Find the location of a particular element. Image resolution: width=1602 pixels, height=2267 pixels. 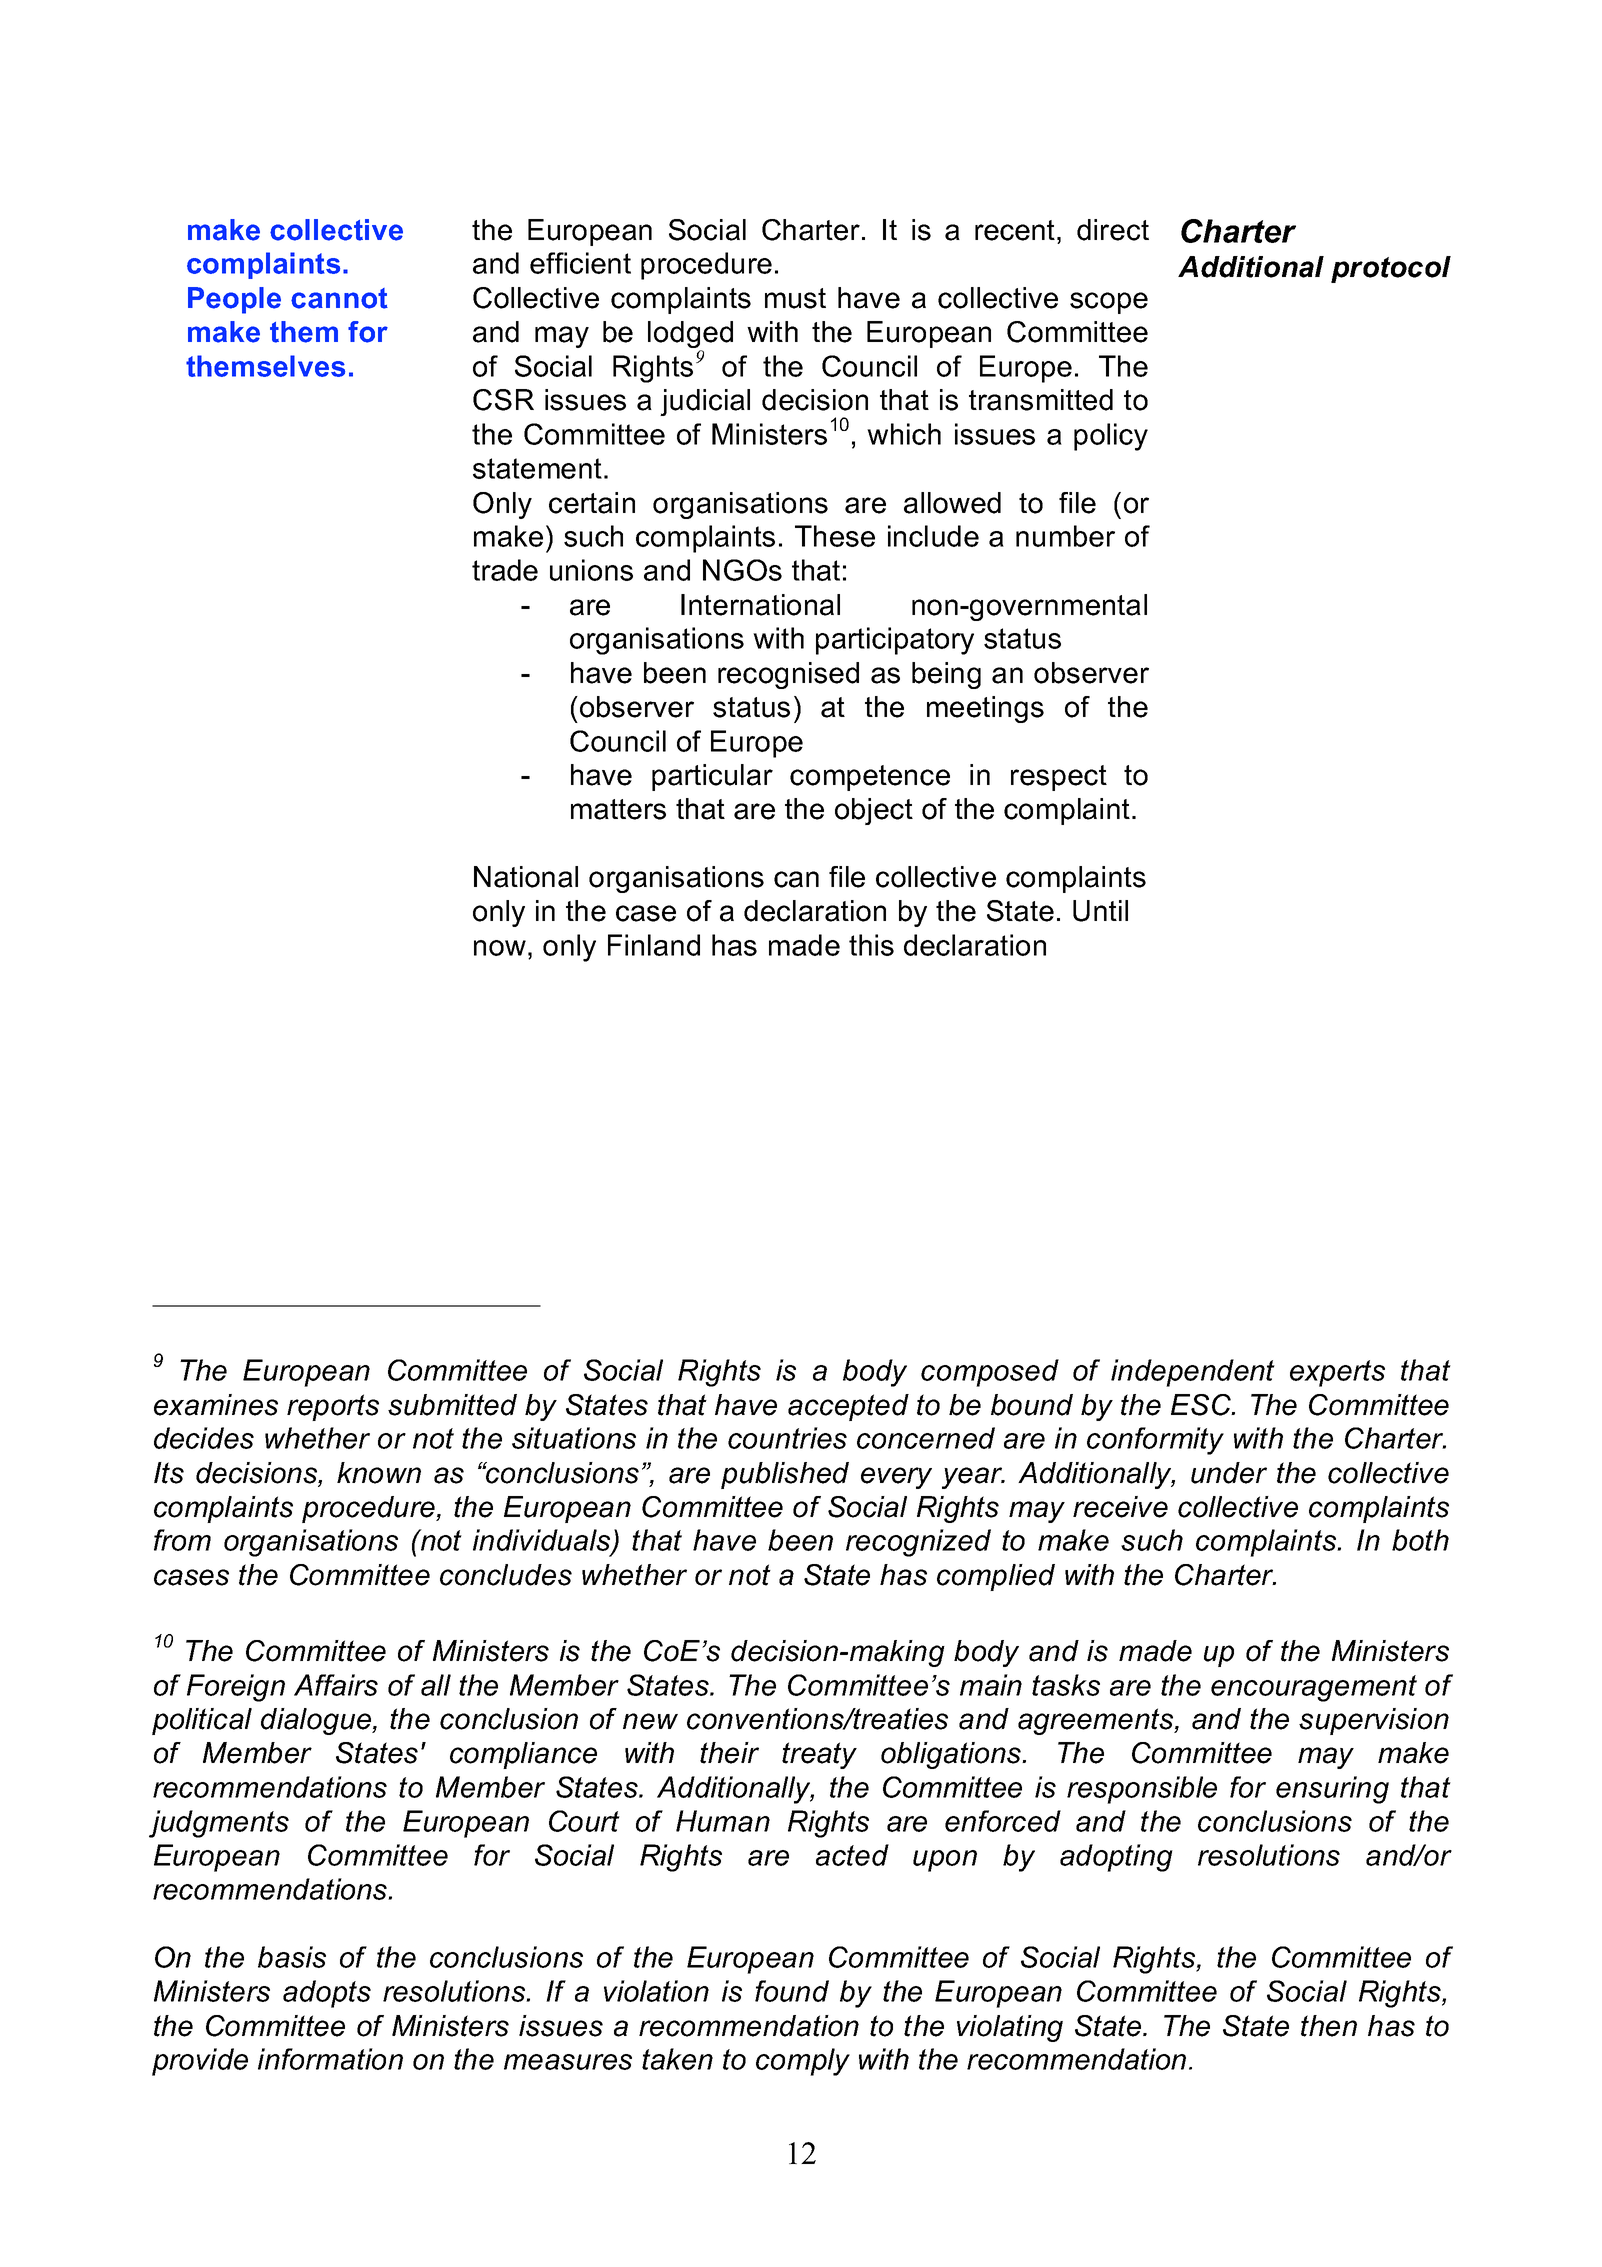

protocol is located at coordinates (1391, 269).
